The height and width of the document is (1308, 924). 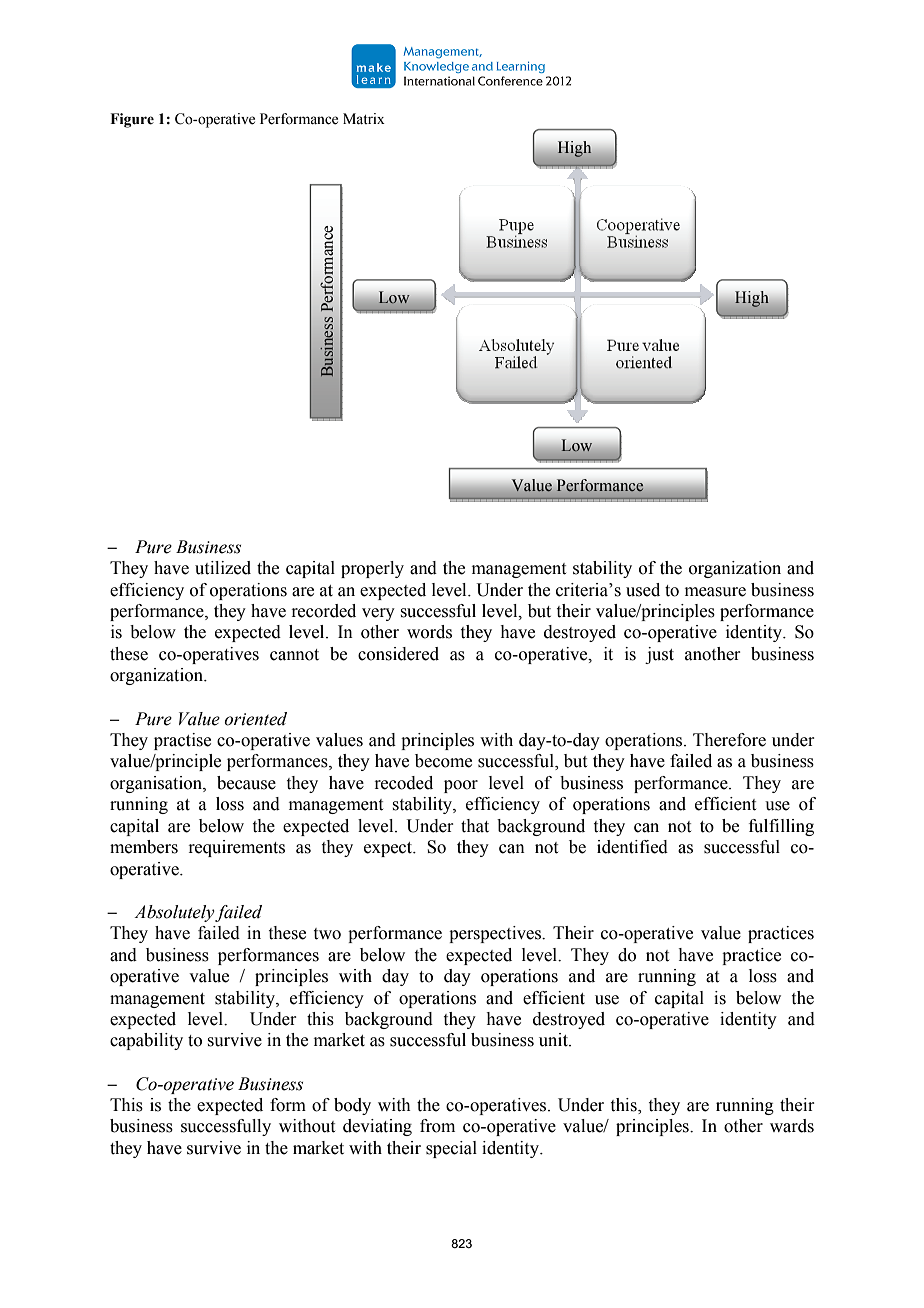 I want to click on utilized, so click(x=223, y=568).
